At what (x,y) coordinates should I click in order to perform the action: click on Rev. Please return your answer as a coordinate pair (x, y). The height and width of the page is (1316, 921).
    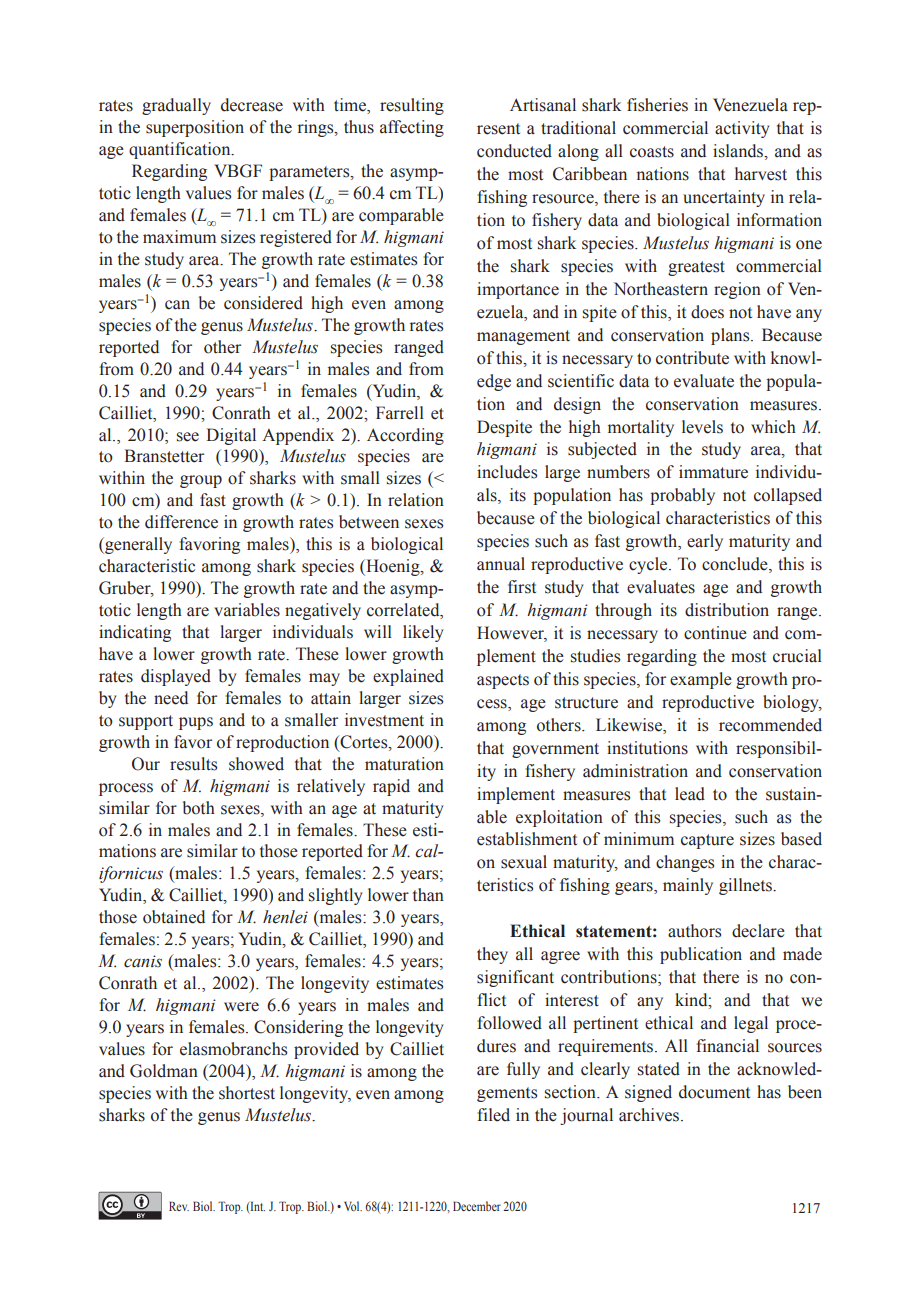
    Looking at the image, I should click on (179, 1206).
